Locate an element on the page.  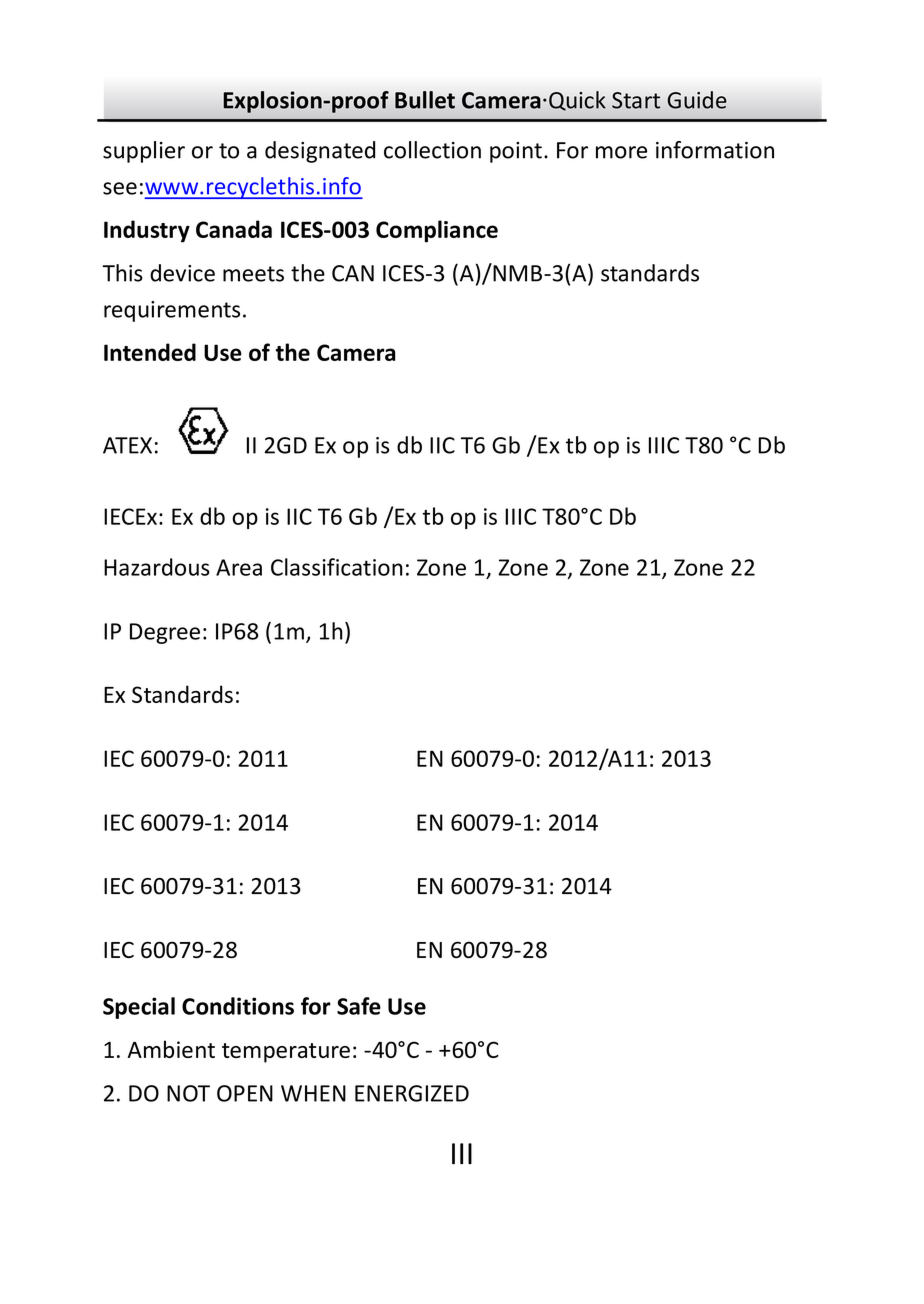
collection is located at coordinates (432, 150).
